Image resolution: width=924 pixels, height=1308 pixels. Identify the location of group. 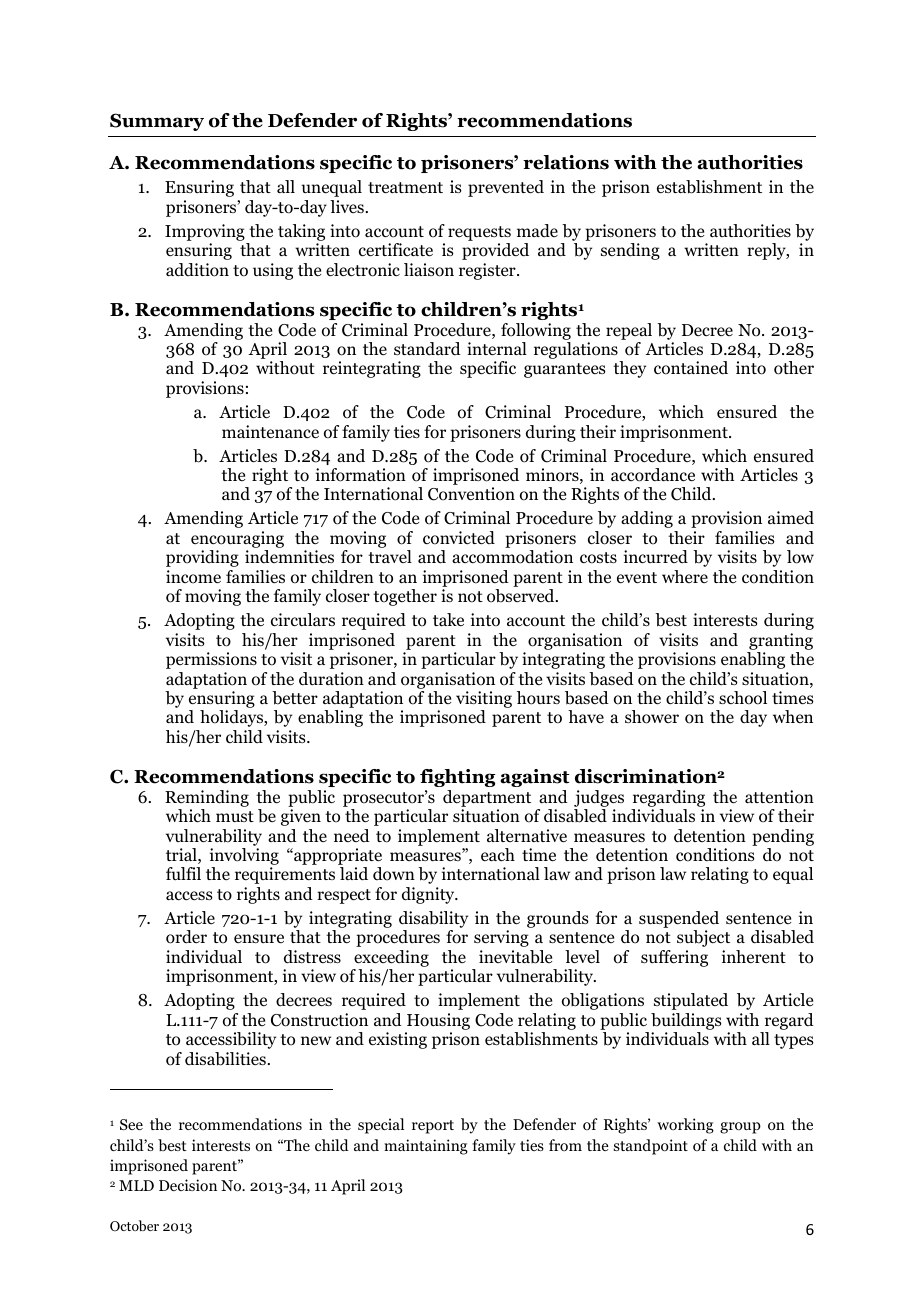
(740, 1128).
